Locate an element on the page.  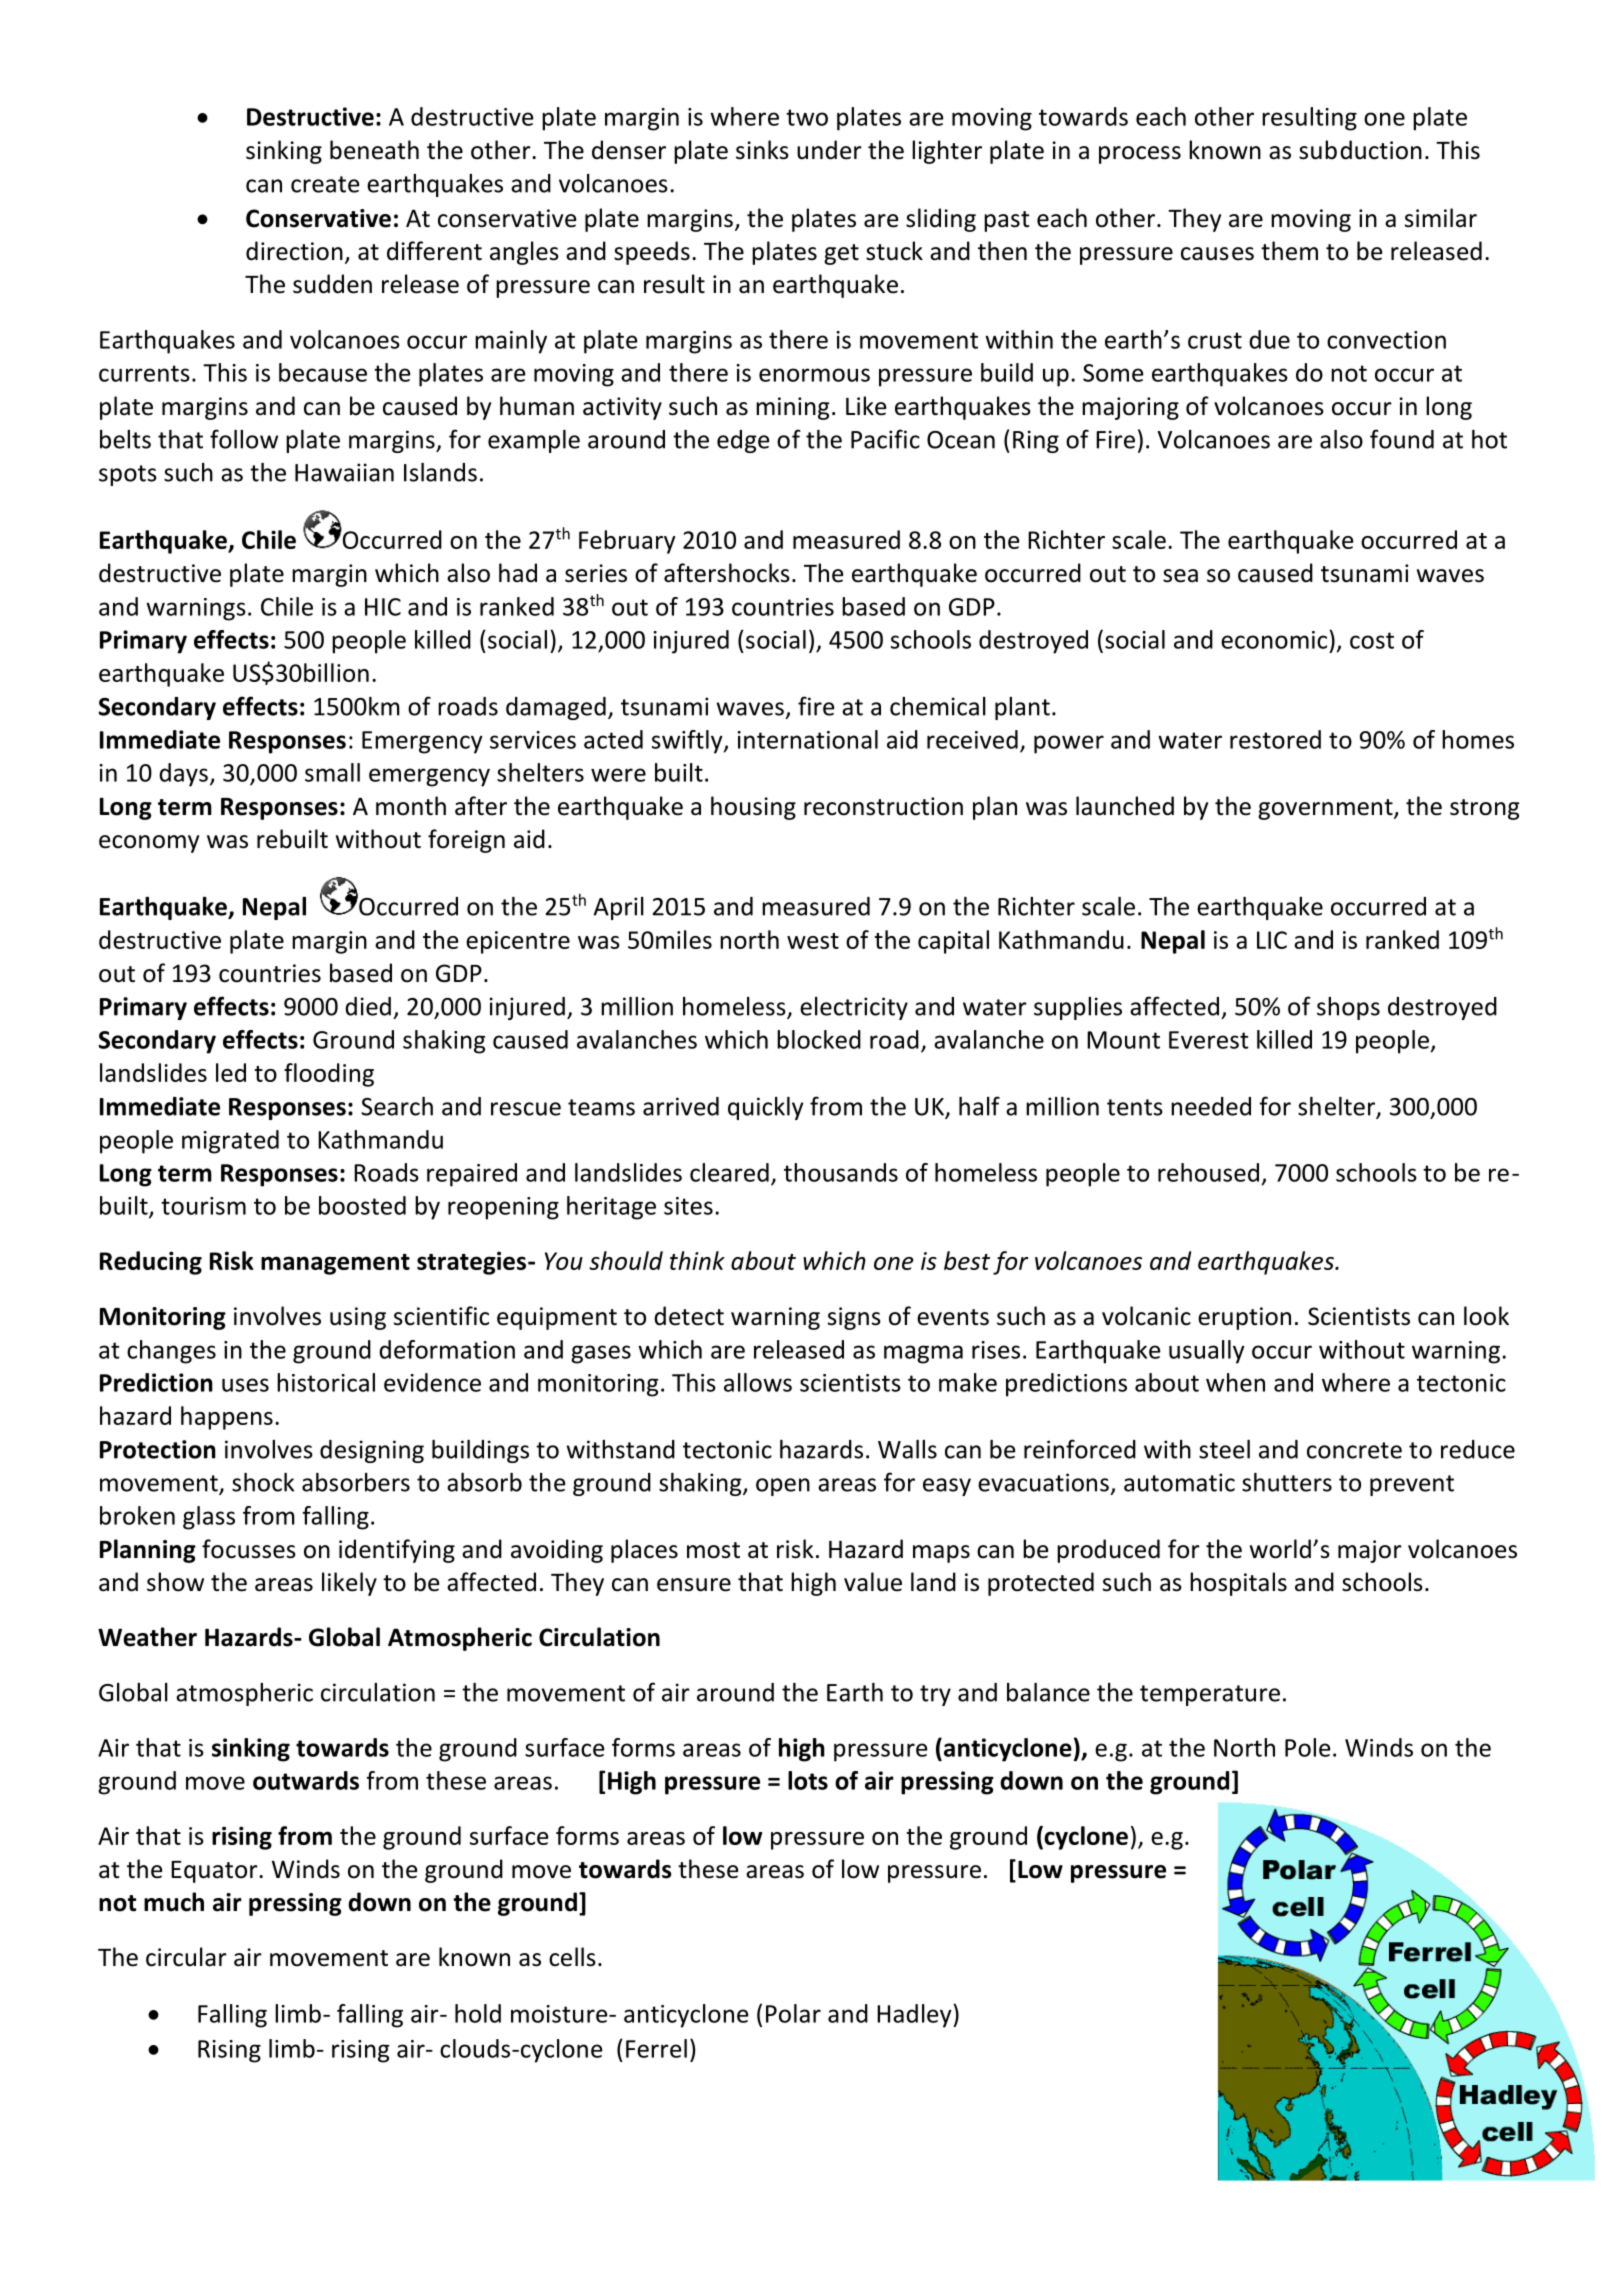
historical is located at coordinates (326, 1382).
